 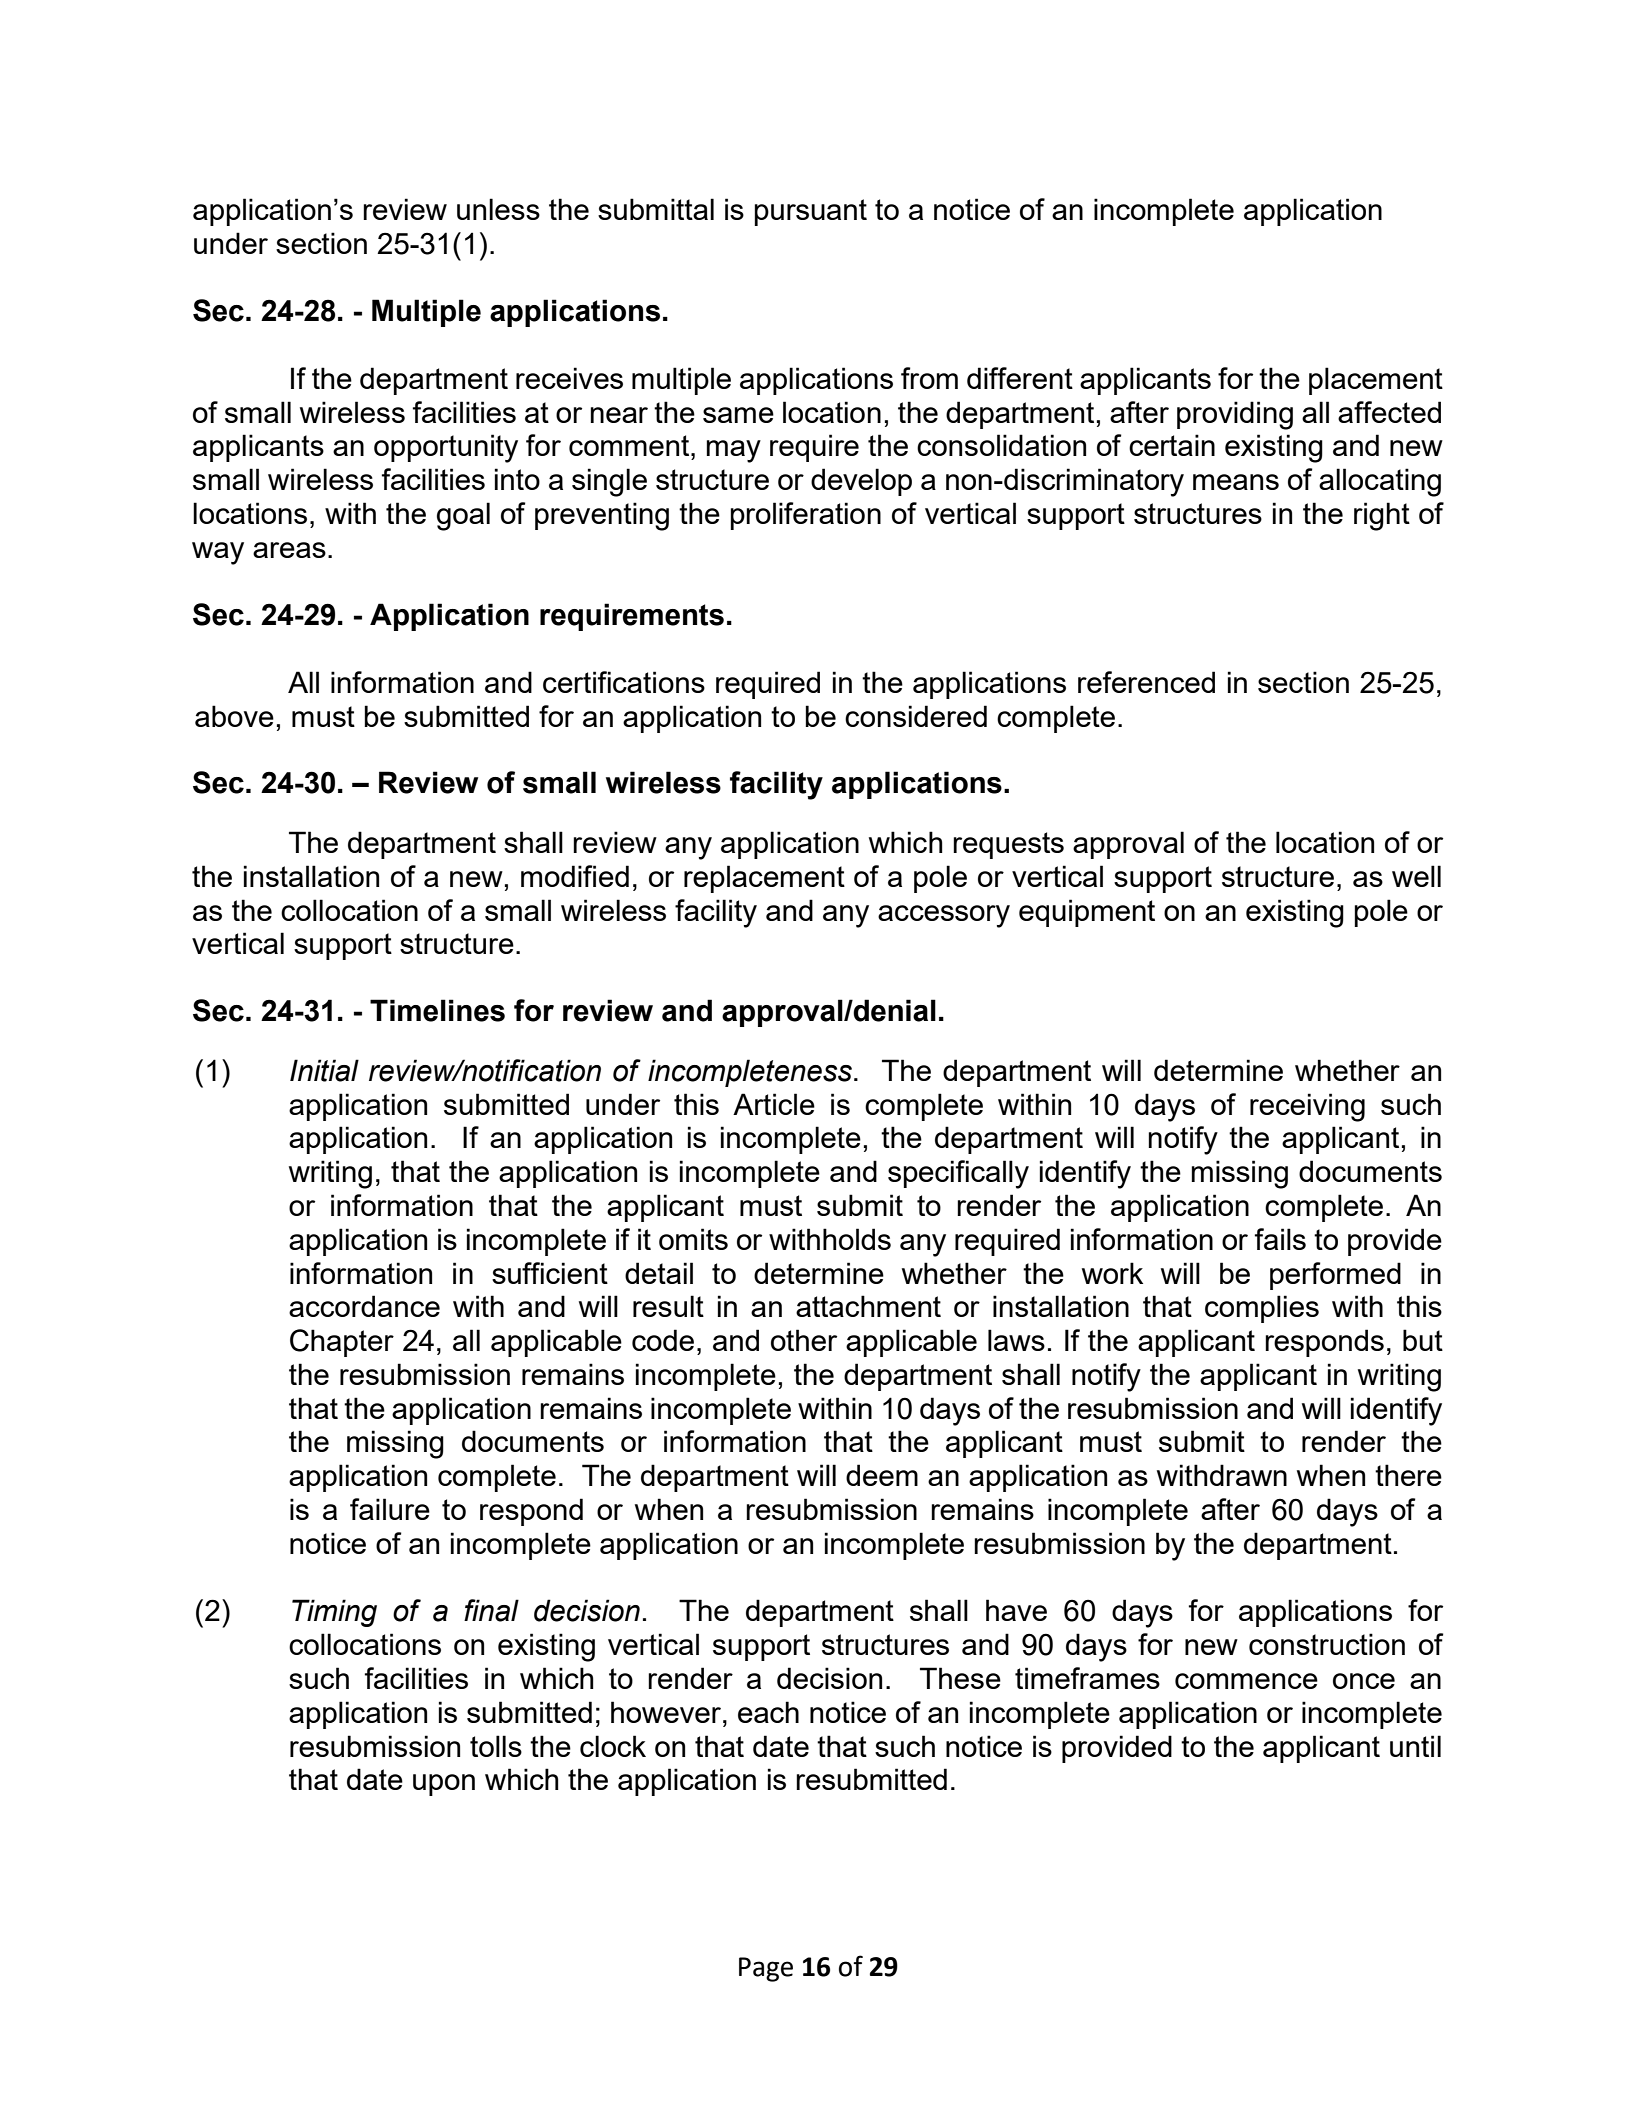 I want to click on unless, so click(x=498, y=209).
